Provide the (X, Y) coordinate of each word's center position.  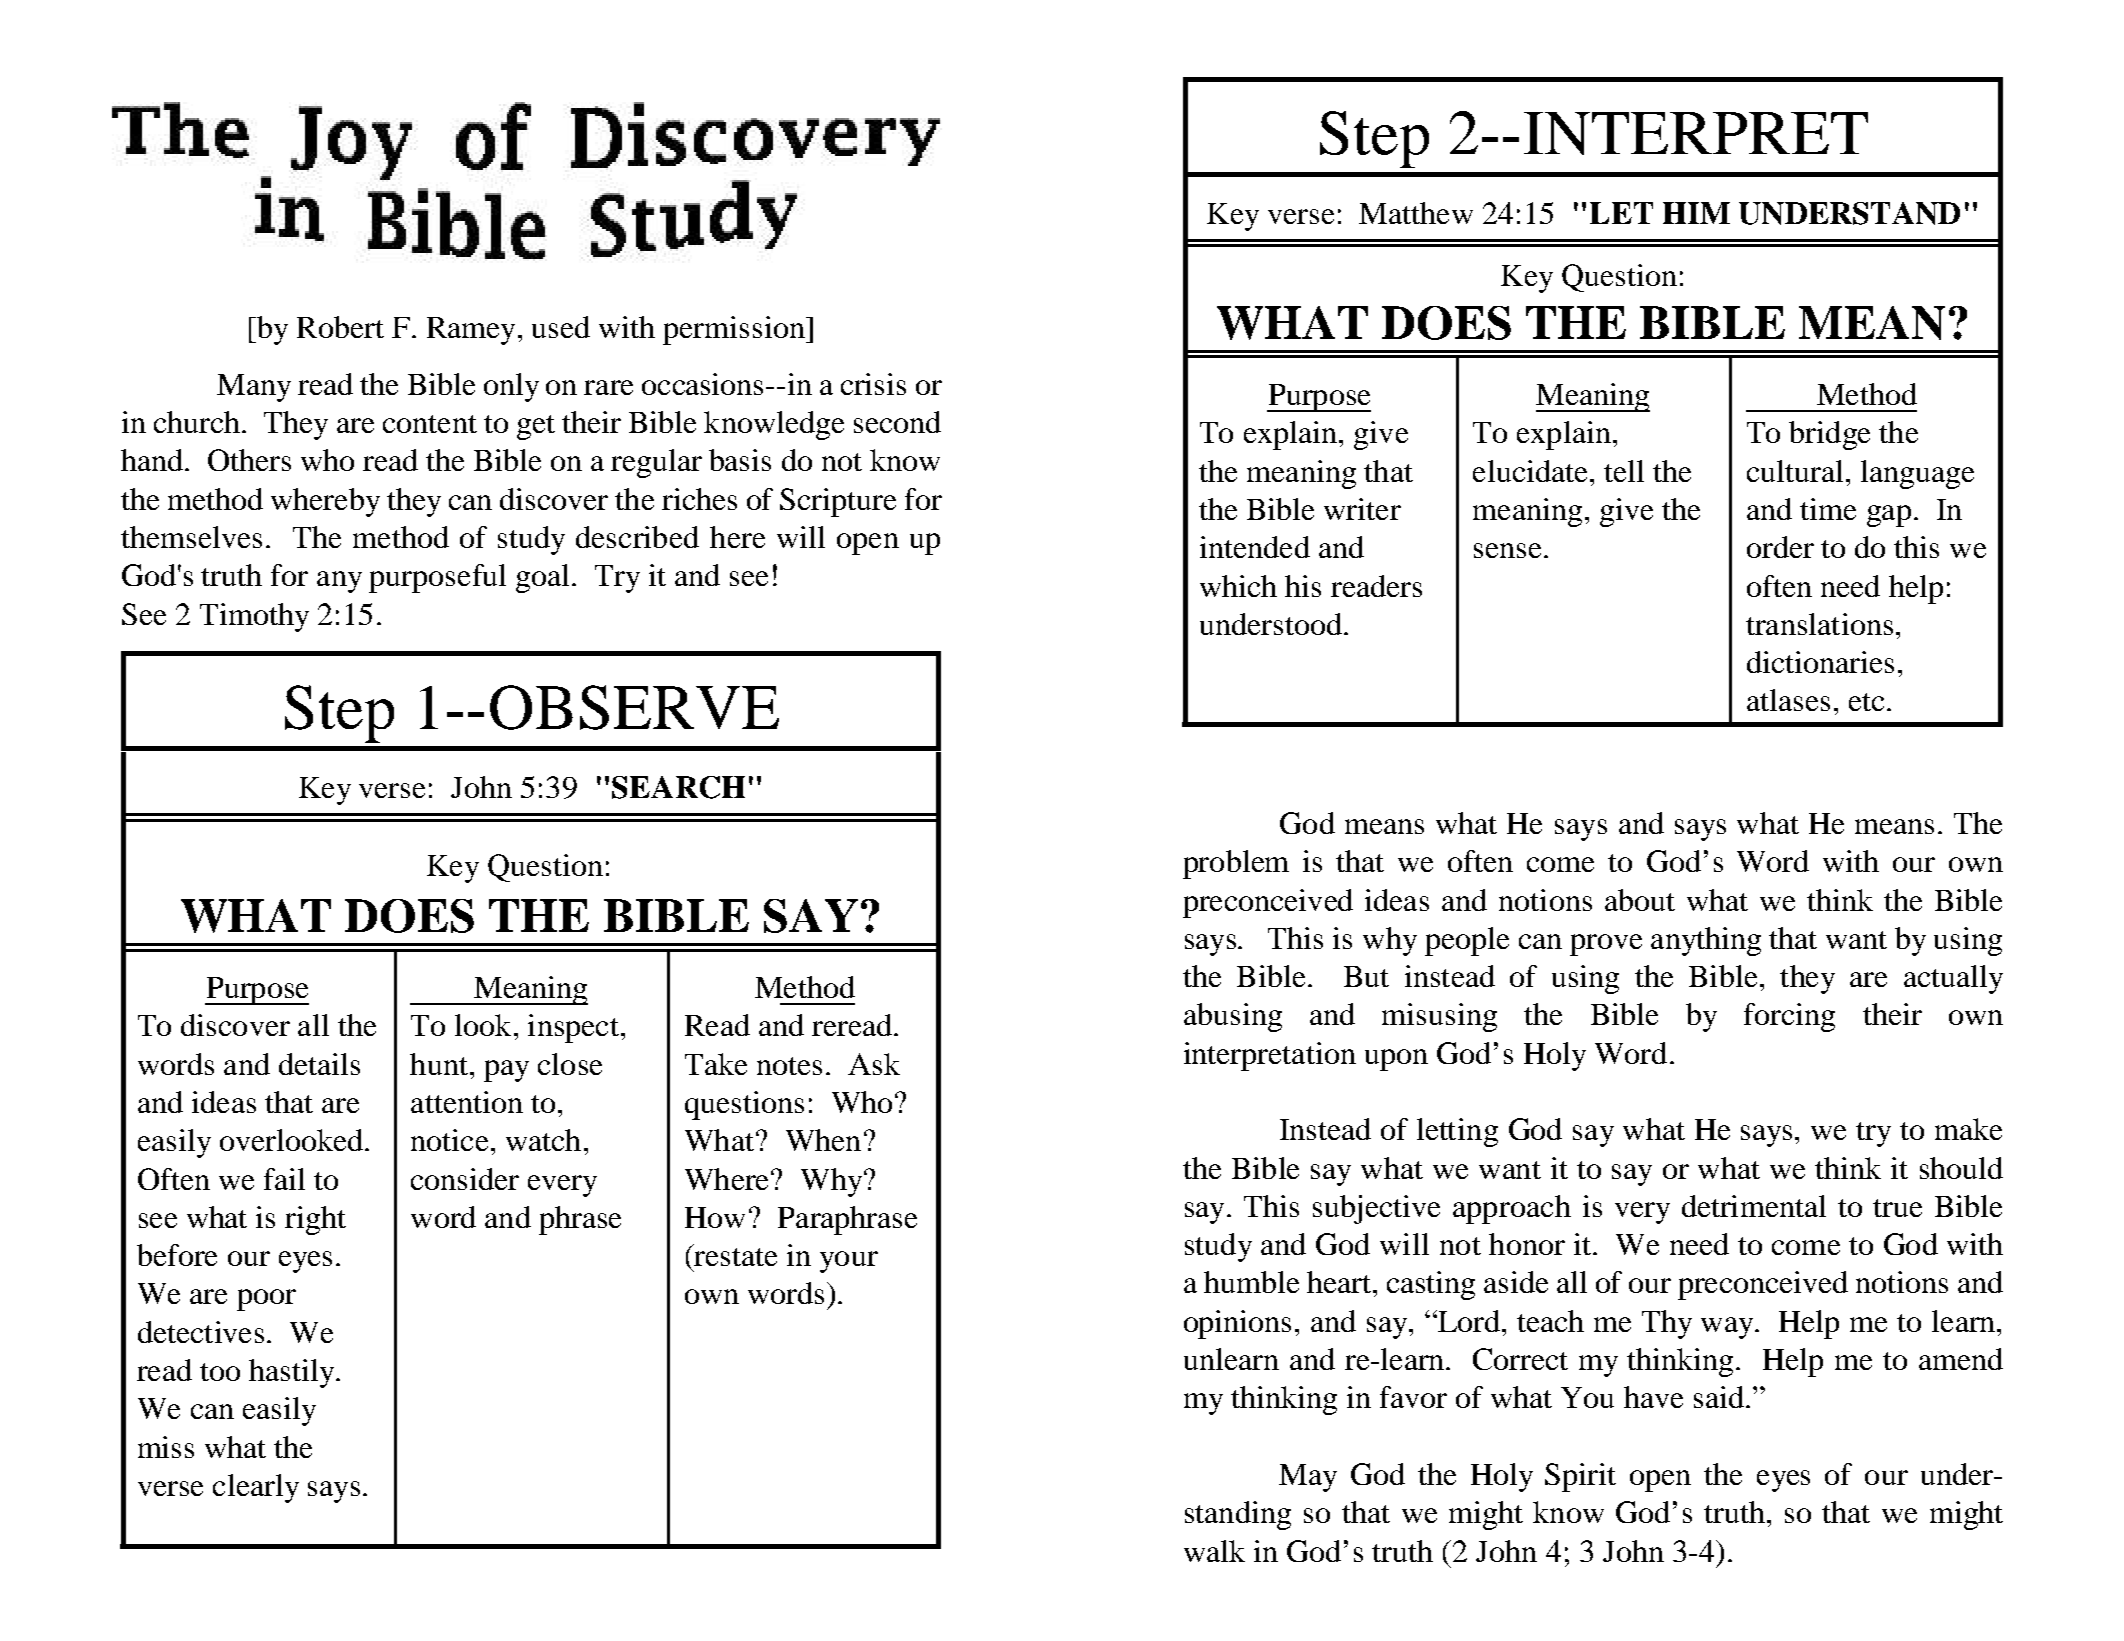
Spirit (1580, 1477)
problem (1236, 864)
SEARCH (678, 787)
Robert (340, 327)
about (1640, 900)
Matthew (1416, 213)
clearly (256, 1488)
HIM (1696, 213)
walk (1214, 1551)
